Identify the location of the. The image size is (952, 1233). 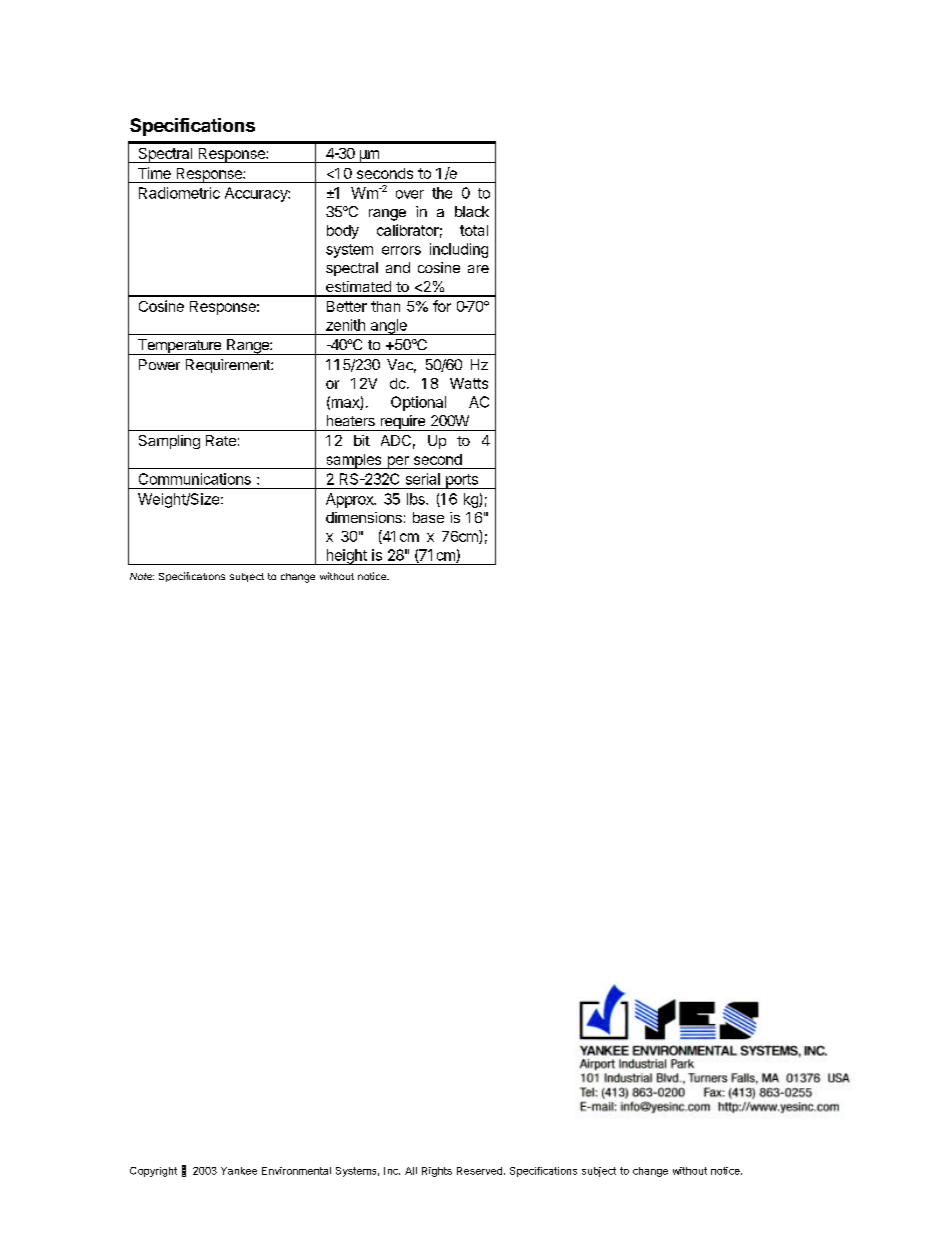
(442, 193).
